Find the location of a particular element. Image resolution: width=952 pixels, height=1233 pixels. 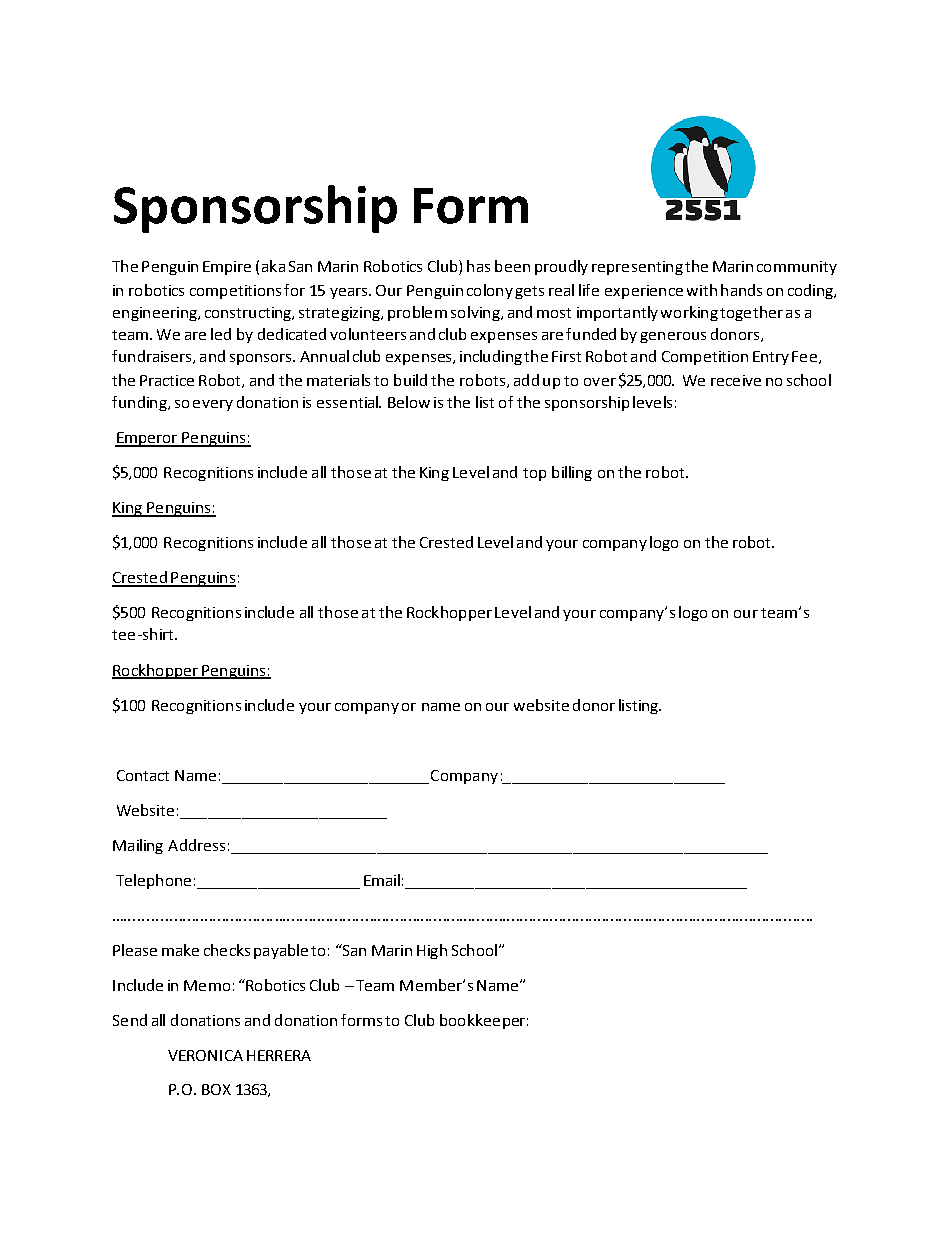

Empire is located at coordinates (227, 268).
